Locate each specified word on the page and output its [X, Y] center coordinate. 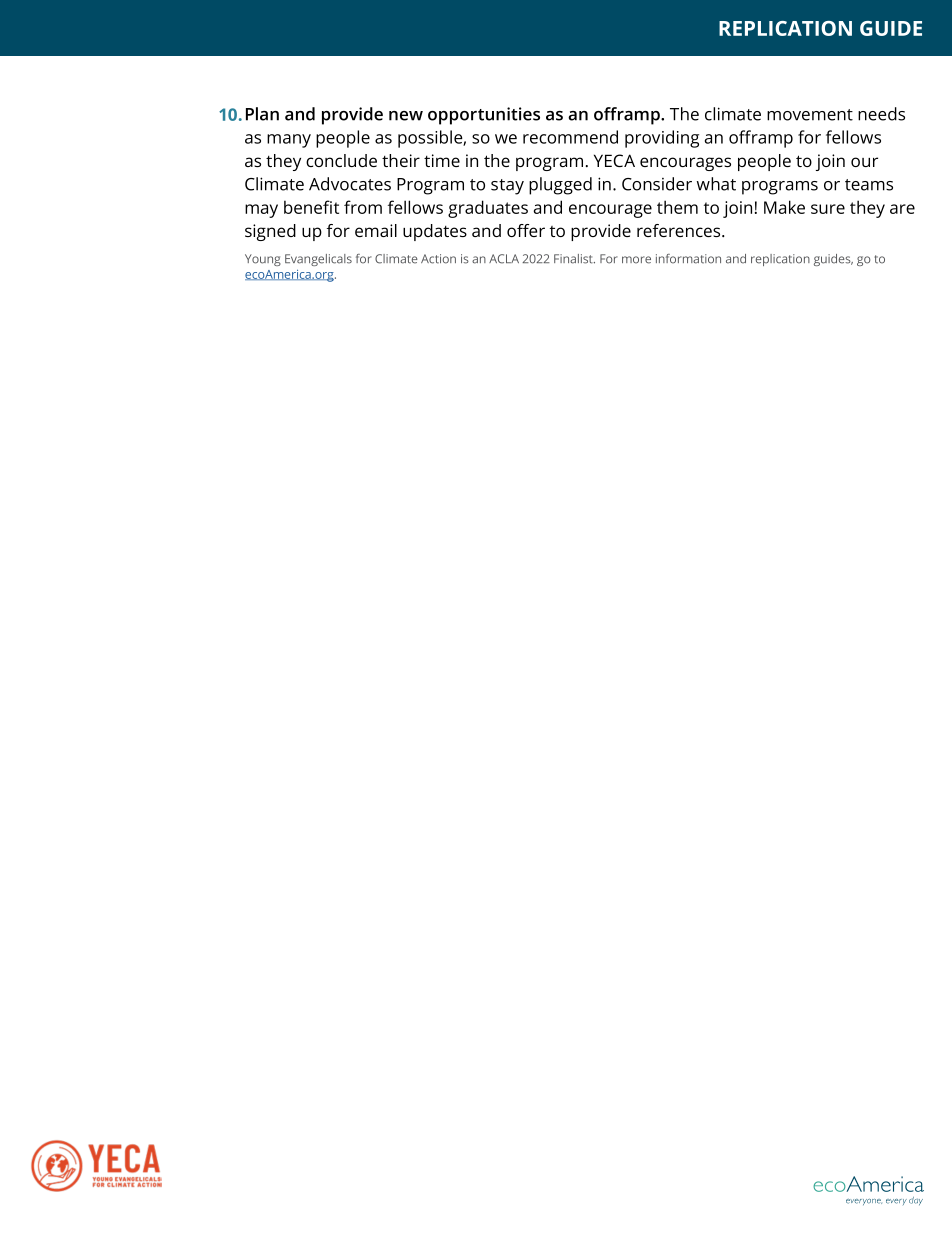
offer [526, 230]
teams [869, 185]
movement [810, 115]
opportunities [484, 116]
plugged [560, 186]
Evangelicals [318, 260]
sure [828, 209]
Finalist [574, 259]
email [376, 230]
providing [662, 139]
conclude [341, 160]
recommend [570, 137]
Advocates [350, 184]
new [406, 116]
